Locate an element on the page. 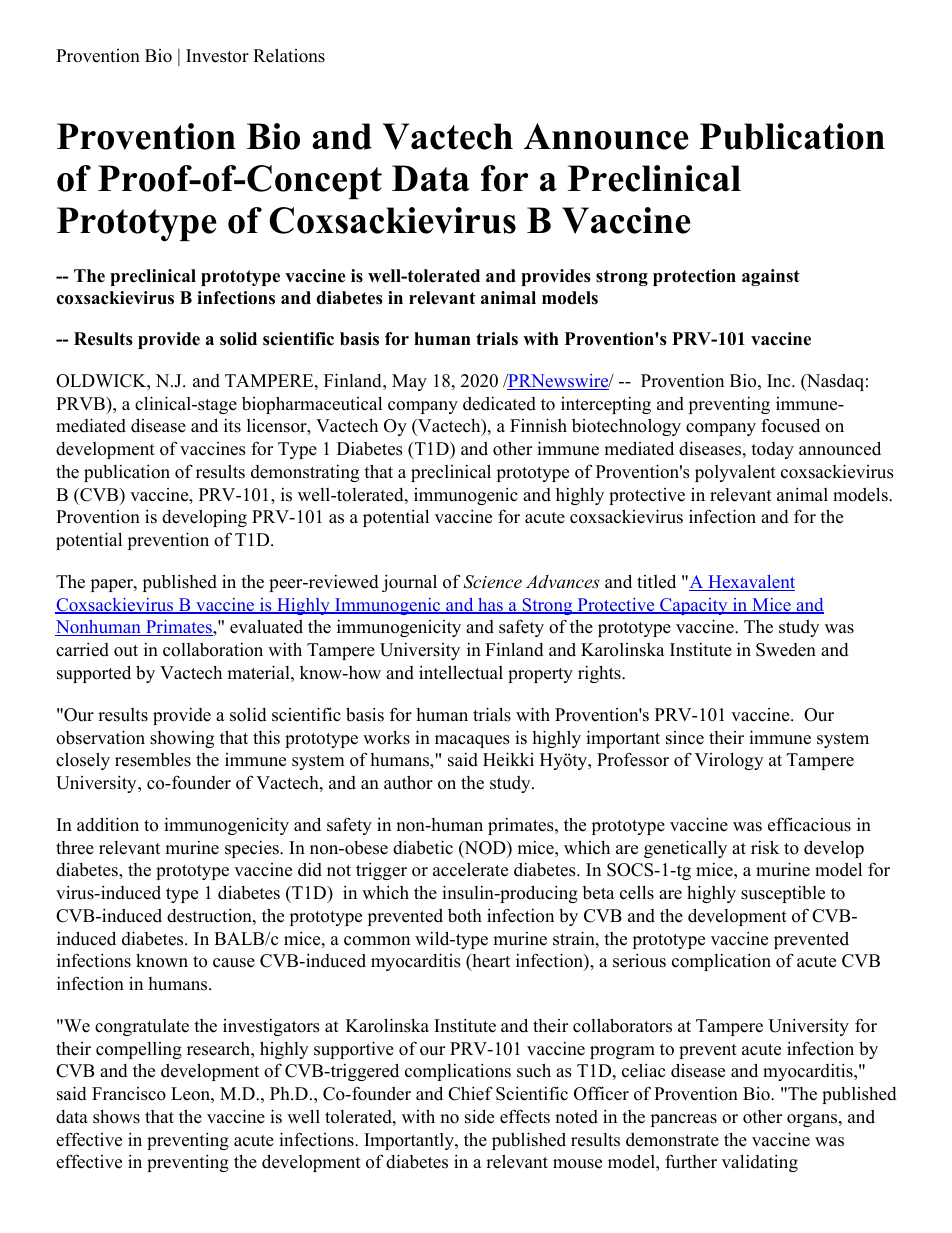 The height and width of the page is (1233, 952). resembles is located at coordinates (153, 760).
